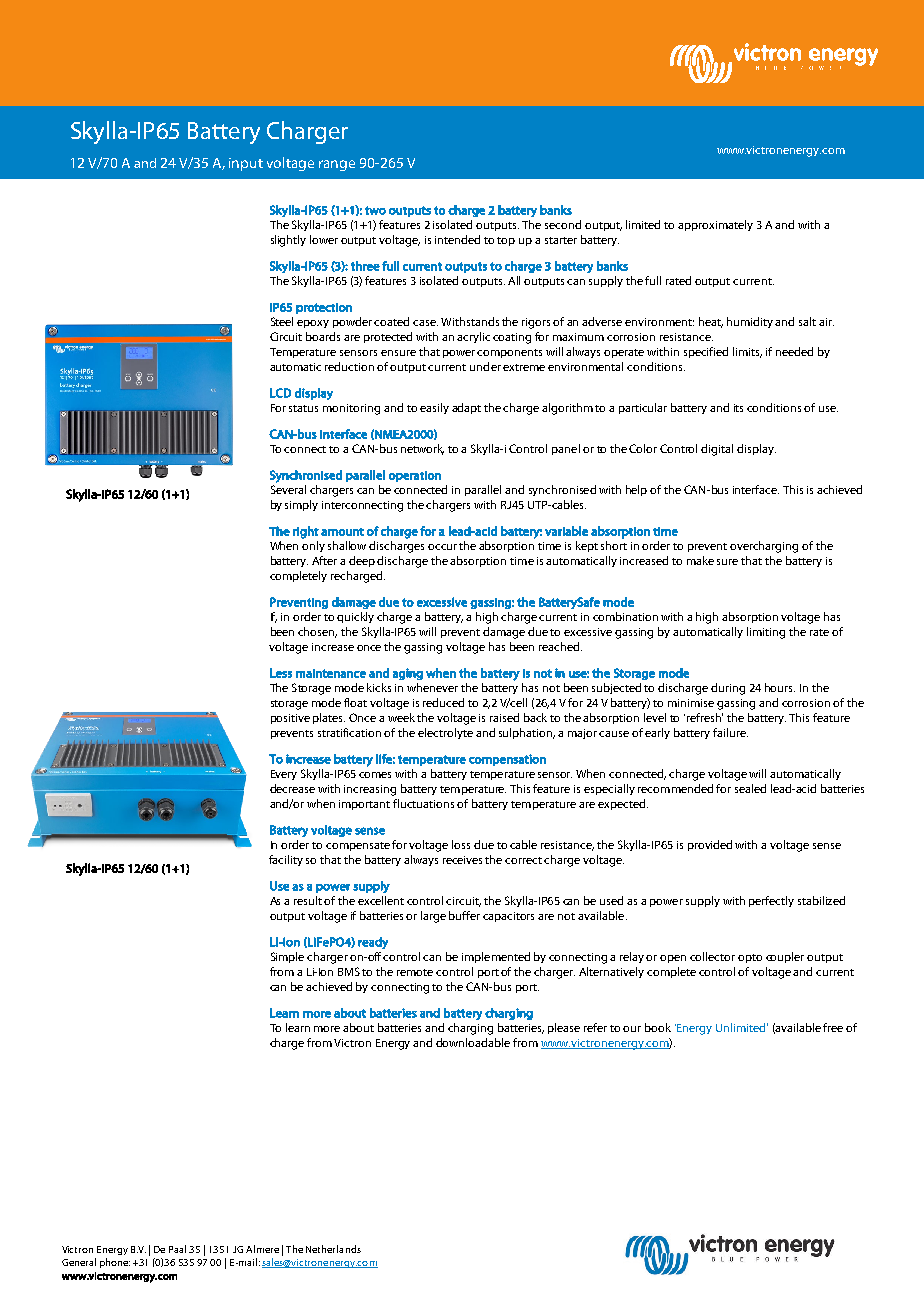 The image size is (924, 1308). What do you see at coordinates (658, 1027) in the screenshot?
I see `book` at bounding box center [658, 1027].
